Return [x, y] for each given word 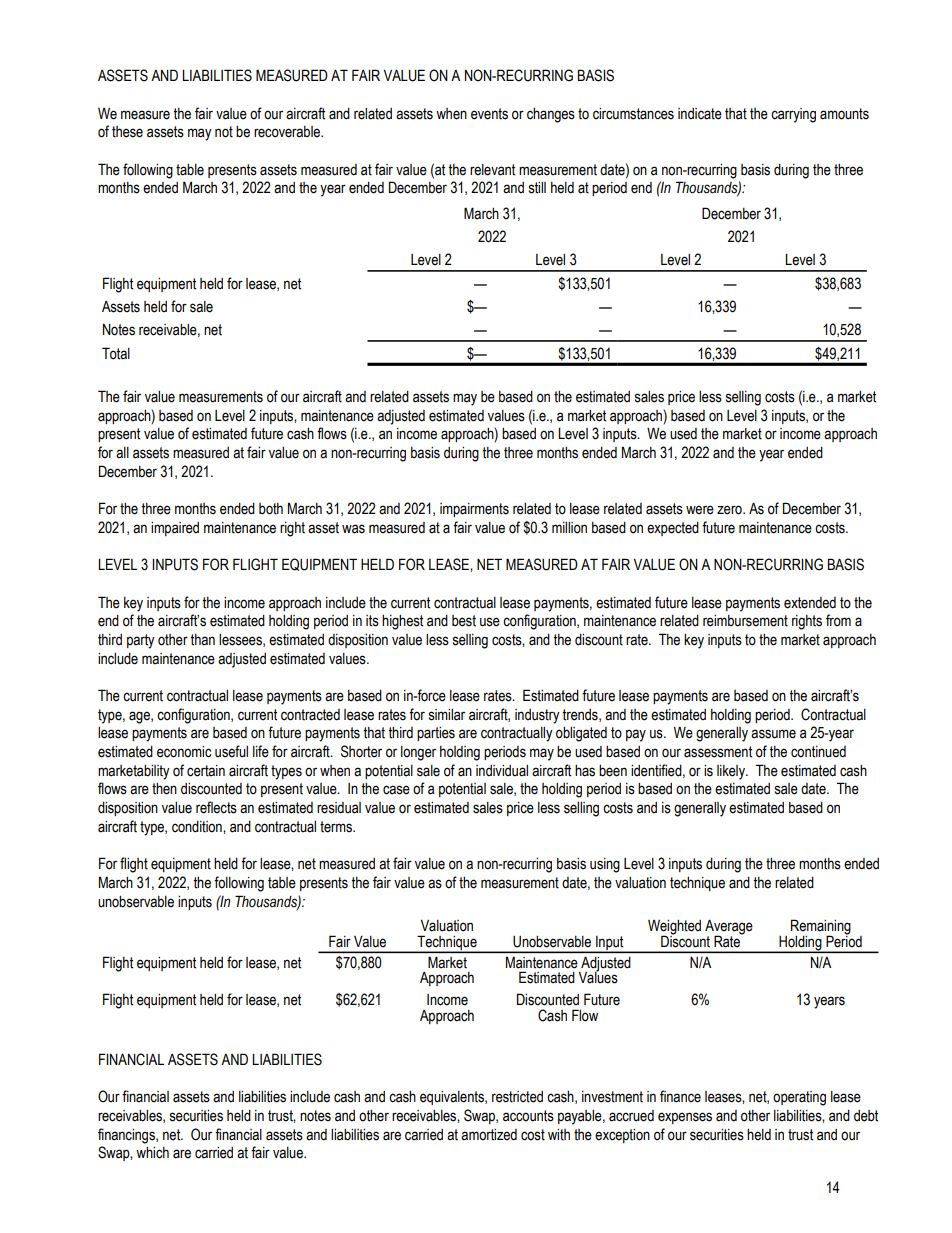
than [202, 640]
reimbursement [745, 621]
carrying [793, 115]
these [127, 132]
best [464, 621]
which [152, 1153]
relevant [492, 170]
